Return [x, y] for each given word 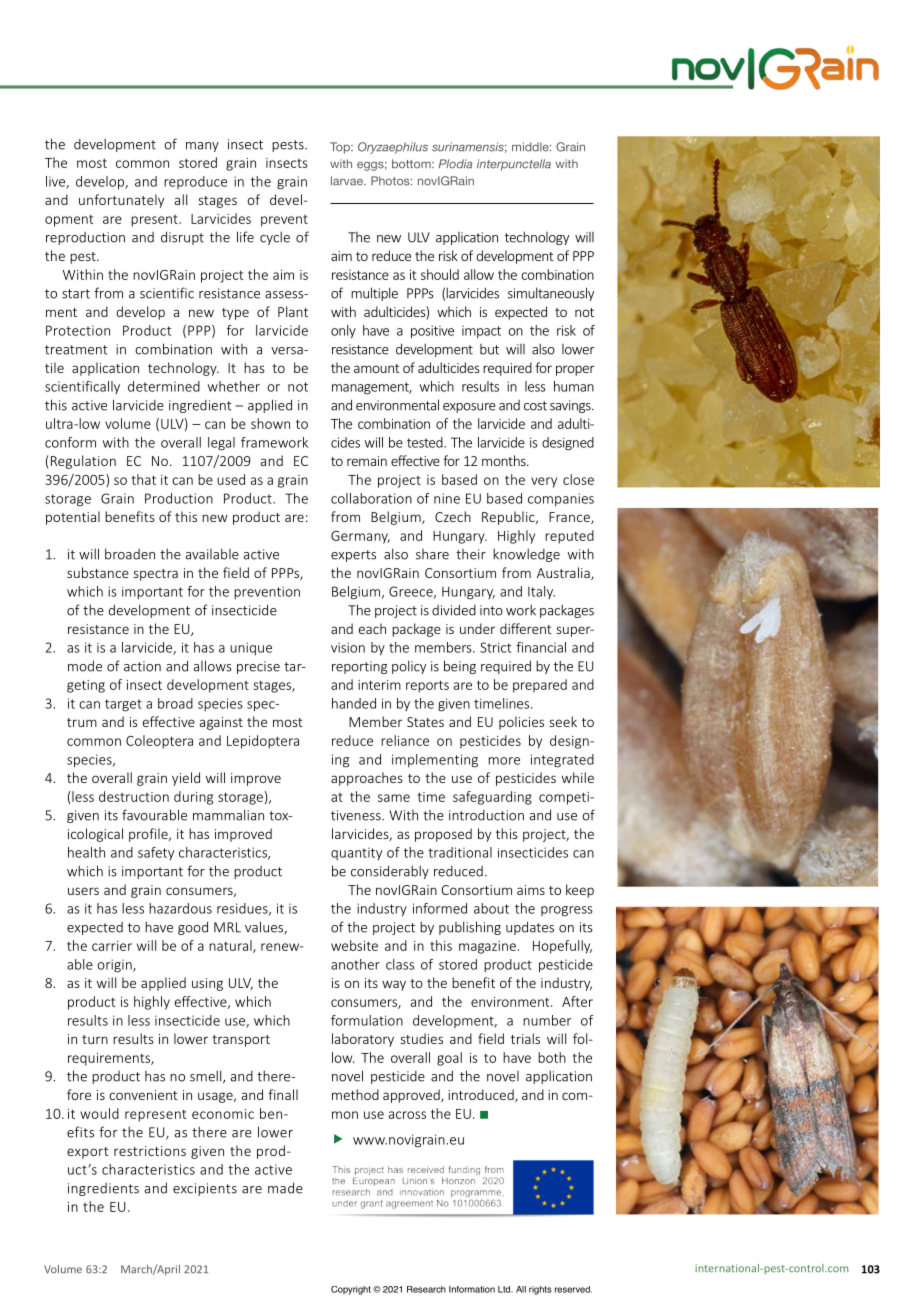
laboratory [363, 1040]
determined [164, 386]
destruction [134, 796]
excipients [205, 1189]
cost [535, 406]
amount [377, 368]
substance [98, 572]
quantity [356, 853]
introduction [486, 815]
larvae [348, 181]
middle [531, 147]
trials [525, 1038]
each [372, 628]
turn [95, 1039]
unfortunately [121, 201]
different [526, 628]
